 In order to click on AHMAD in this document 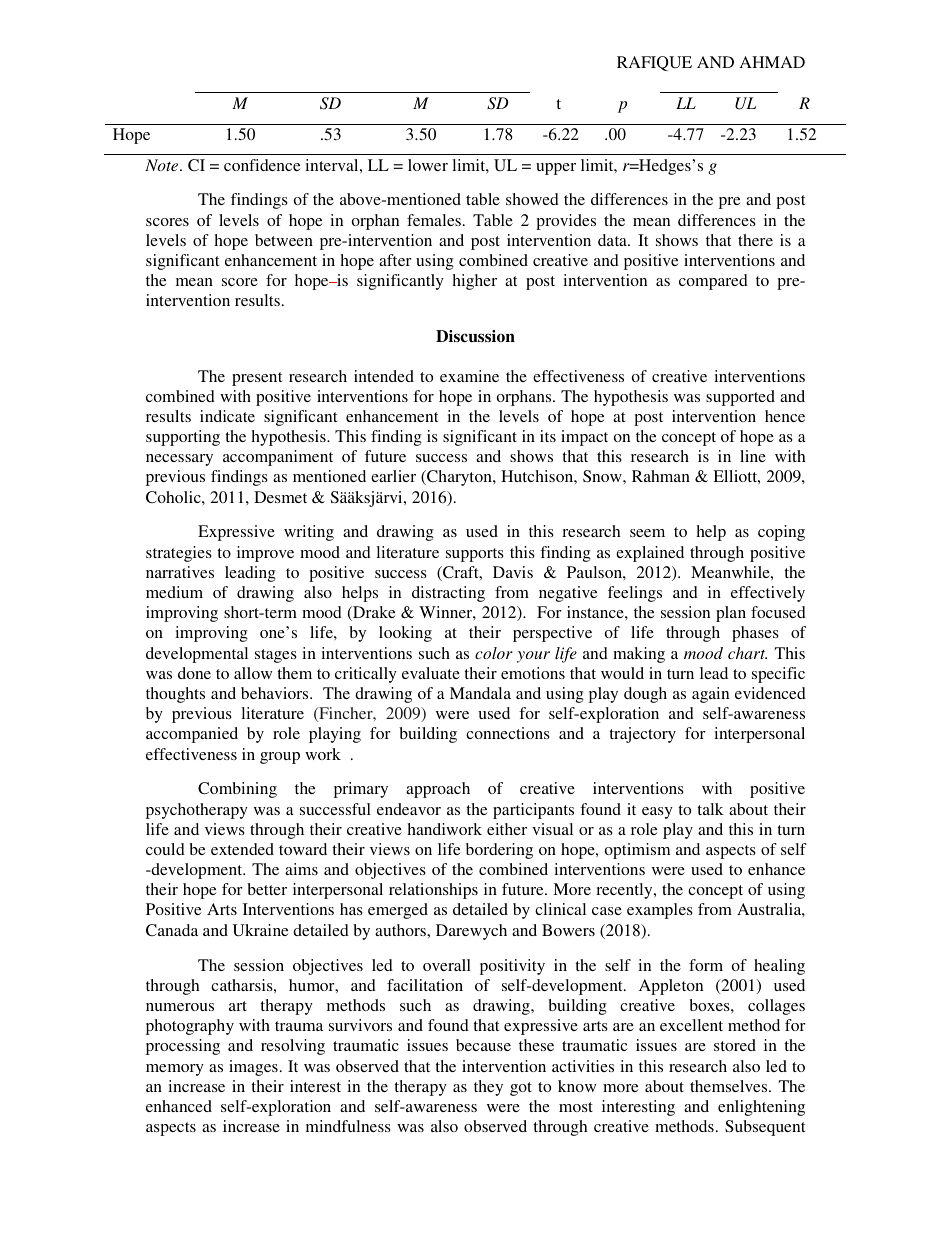, I will do `click(772, 62)`.
